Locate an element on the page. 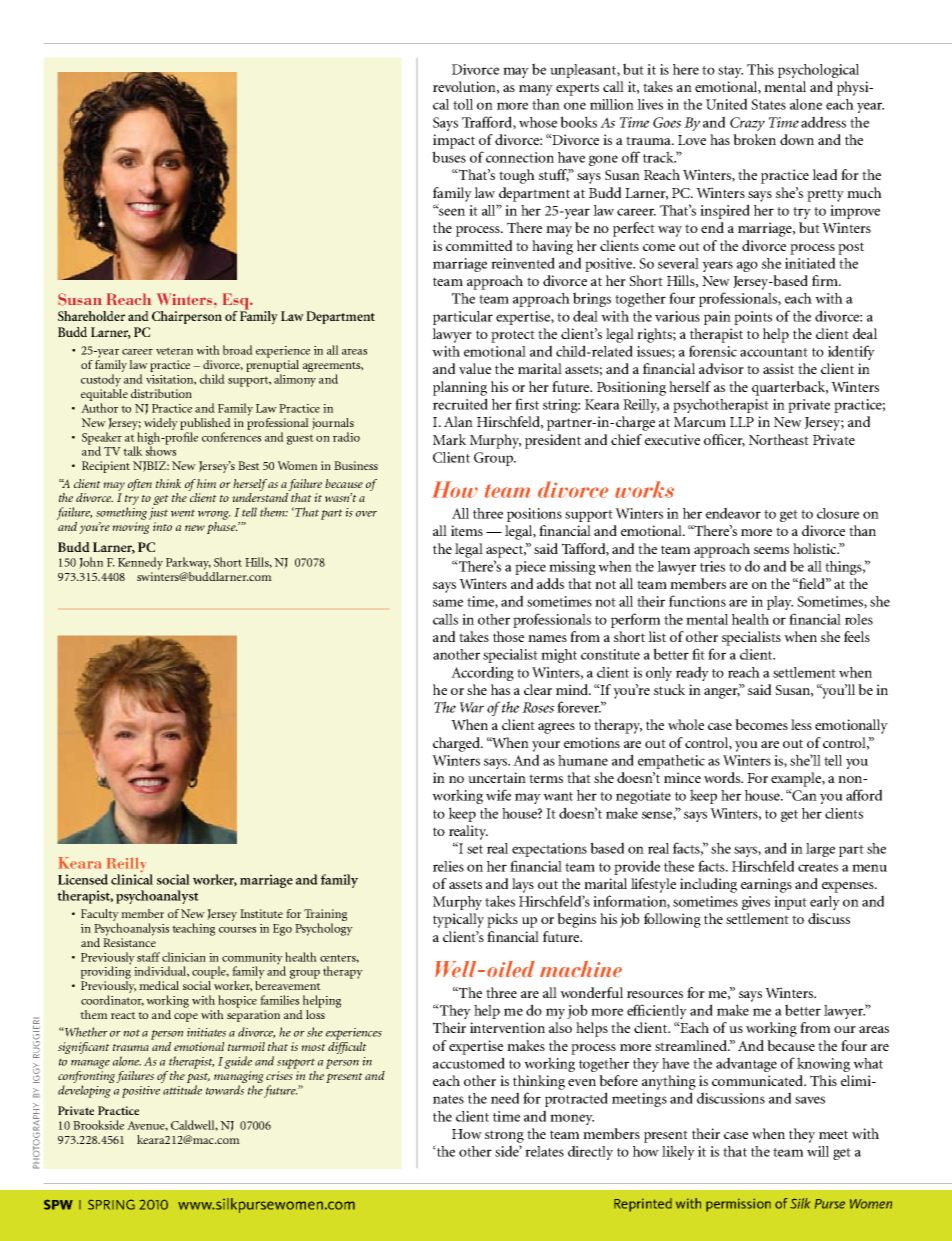  those is located at coordinates (508, 636).
